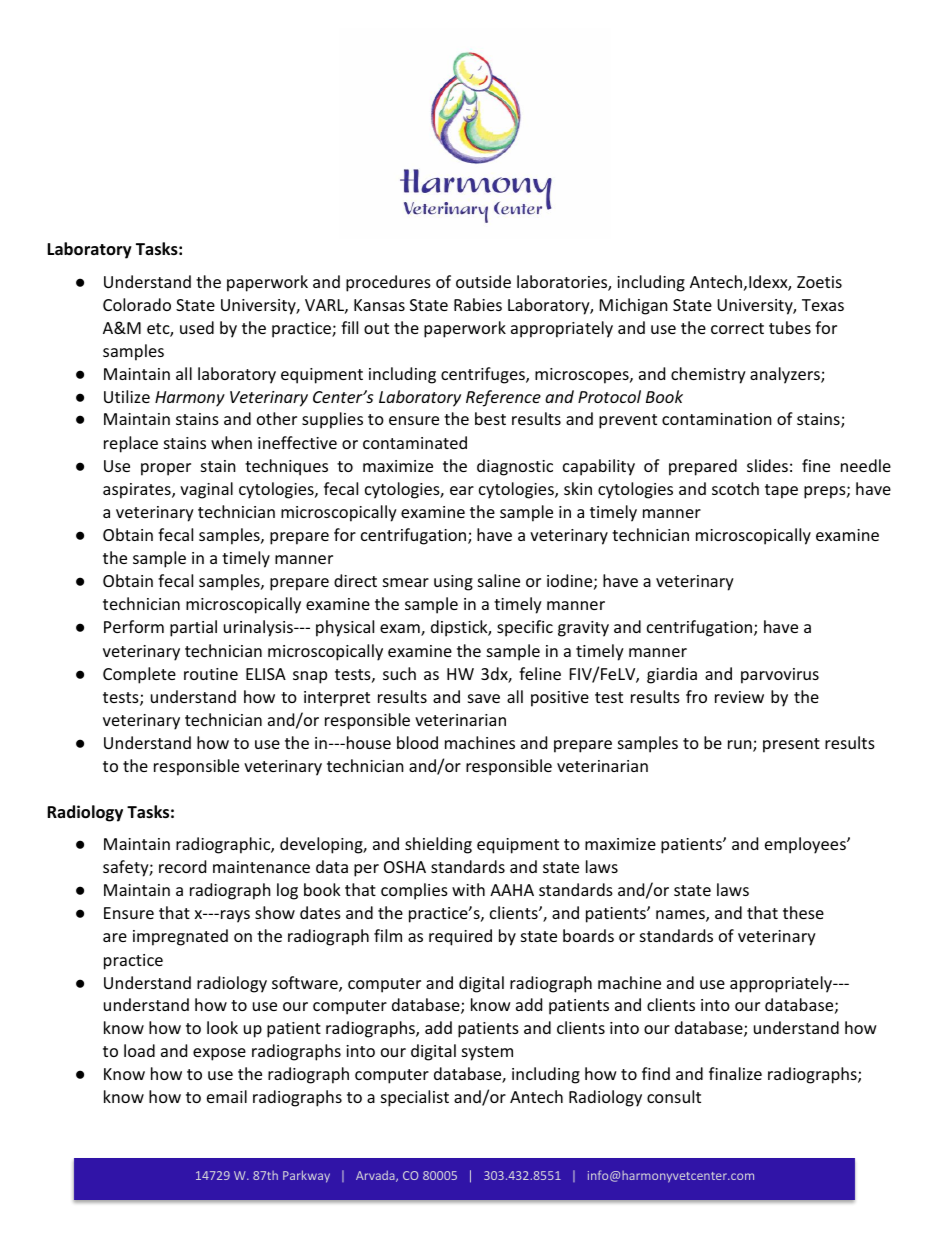 This document has height=1233, width=952. What do you see at coordinates (227, 1096) in the document?
I see `email` at bounding box center [227, 1096].
